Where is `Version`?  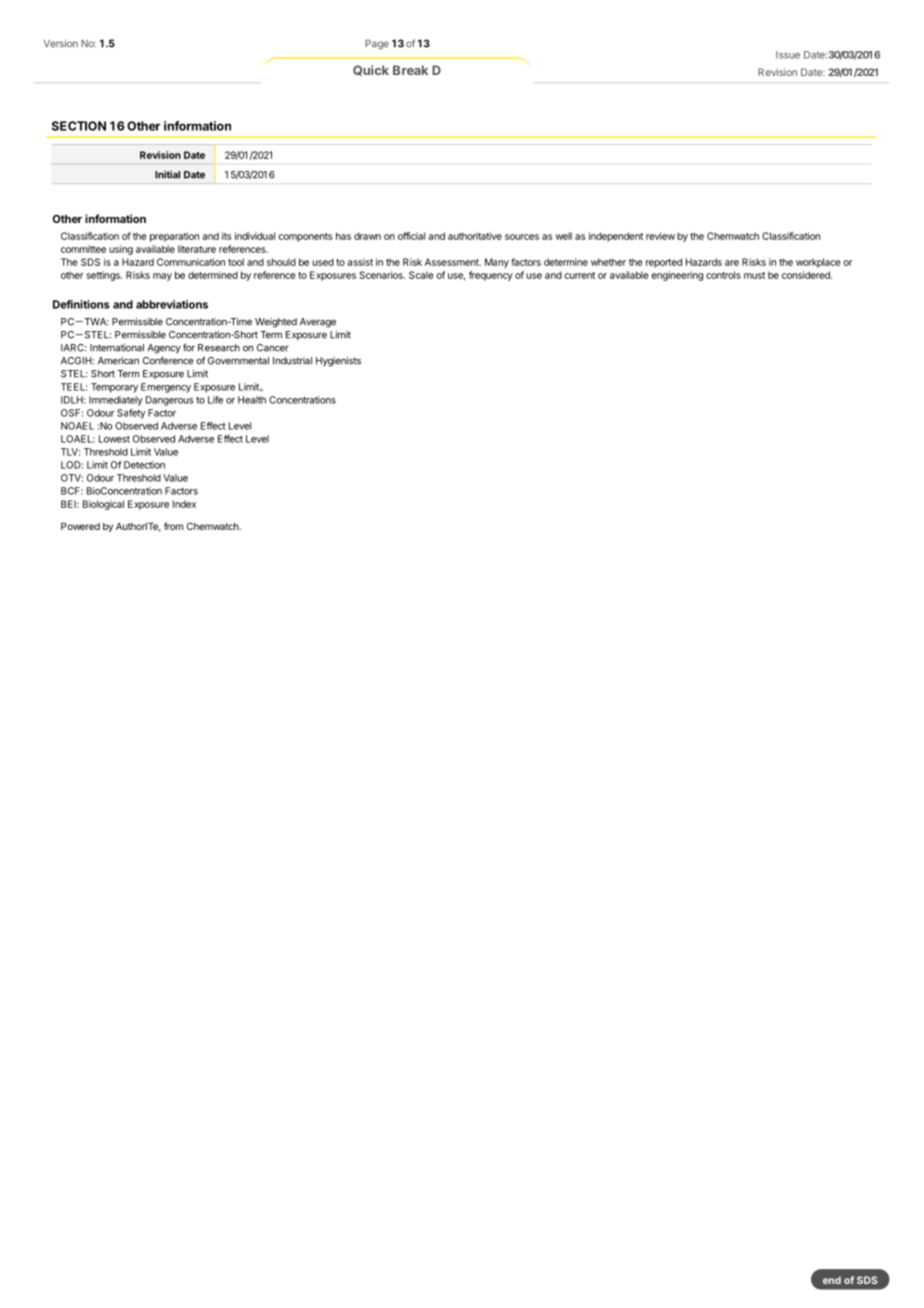 Version is located at coordinates (61, 43).
